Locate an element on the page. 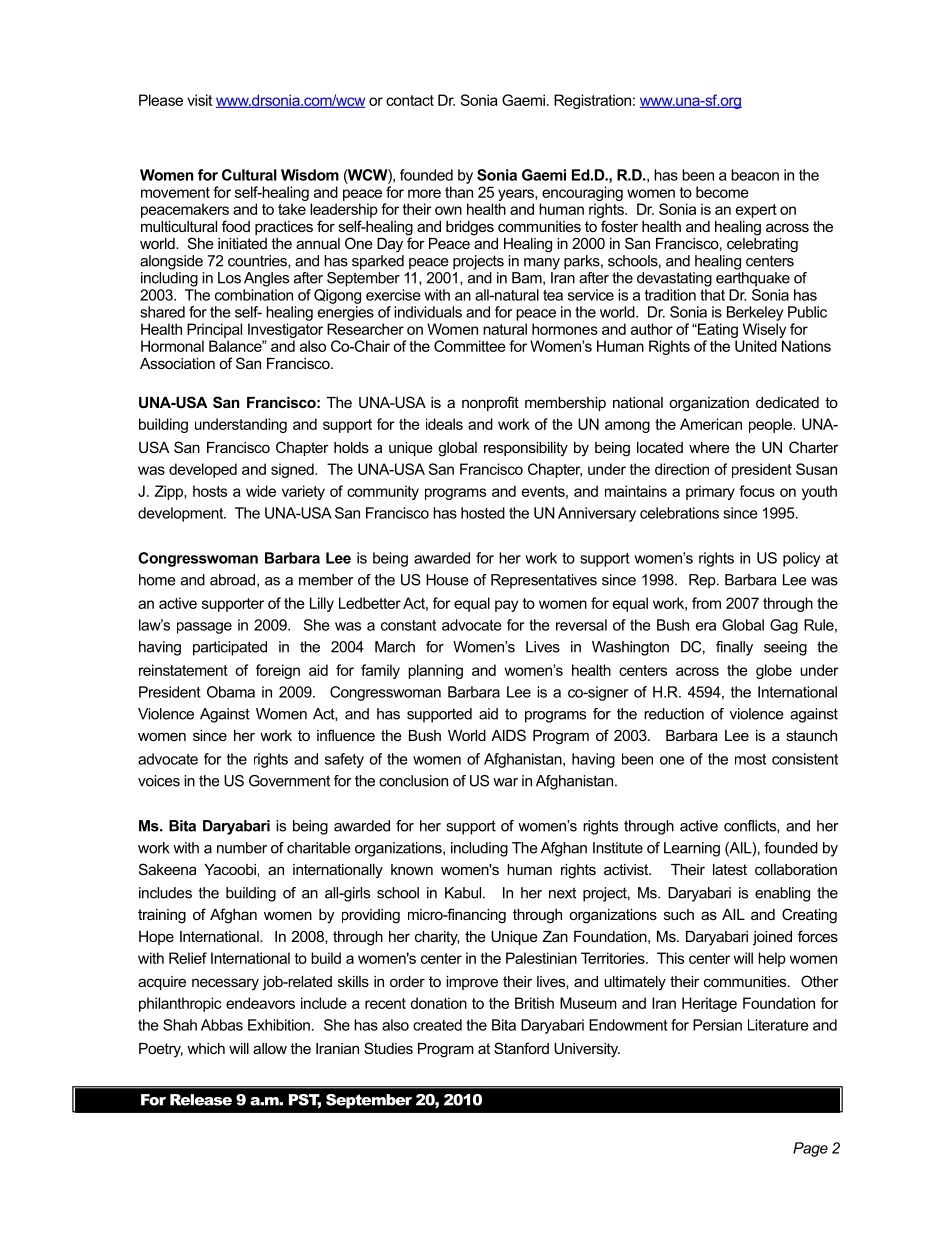 Image resolution: width=952 pixels, height=1233 pixels. than is located at coordinates (459, 192).
